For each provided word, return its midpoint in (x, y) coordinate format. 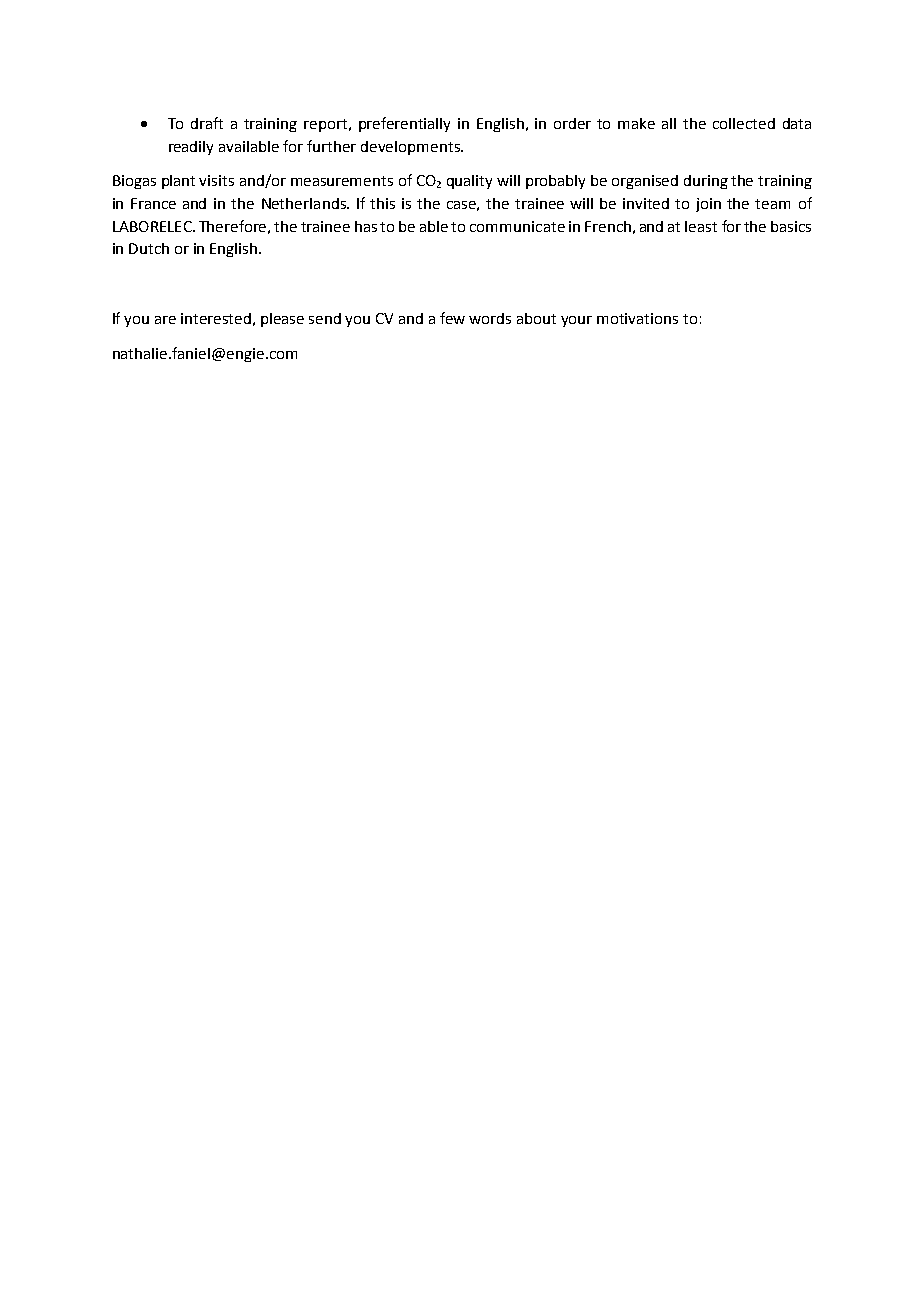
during (706, 182)
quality (469, 182)
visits (216, 180)
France (153, 203)
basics (791, 226)
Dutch (149, 248)
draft (207, 123)
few (452, 318)
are (165, 320)
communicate (517, 226)
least (701, 226)
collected (744, 123)
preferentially (404, 124)
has (366, 226)
